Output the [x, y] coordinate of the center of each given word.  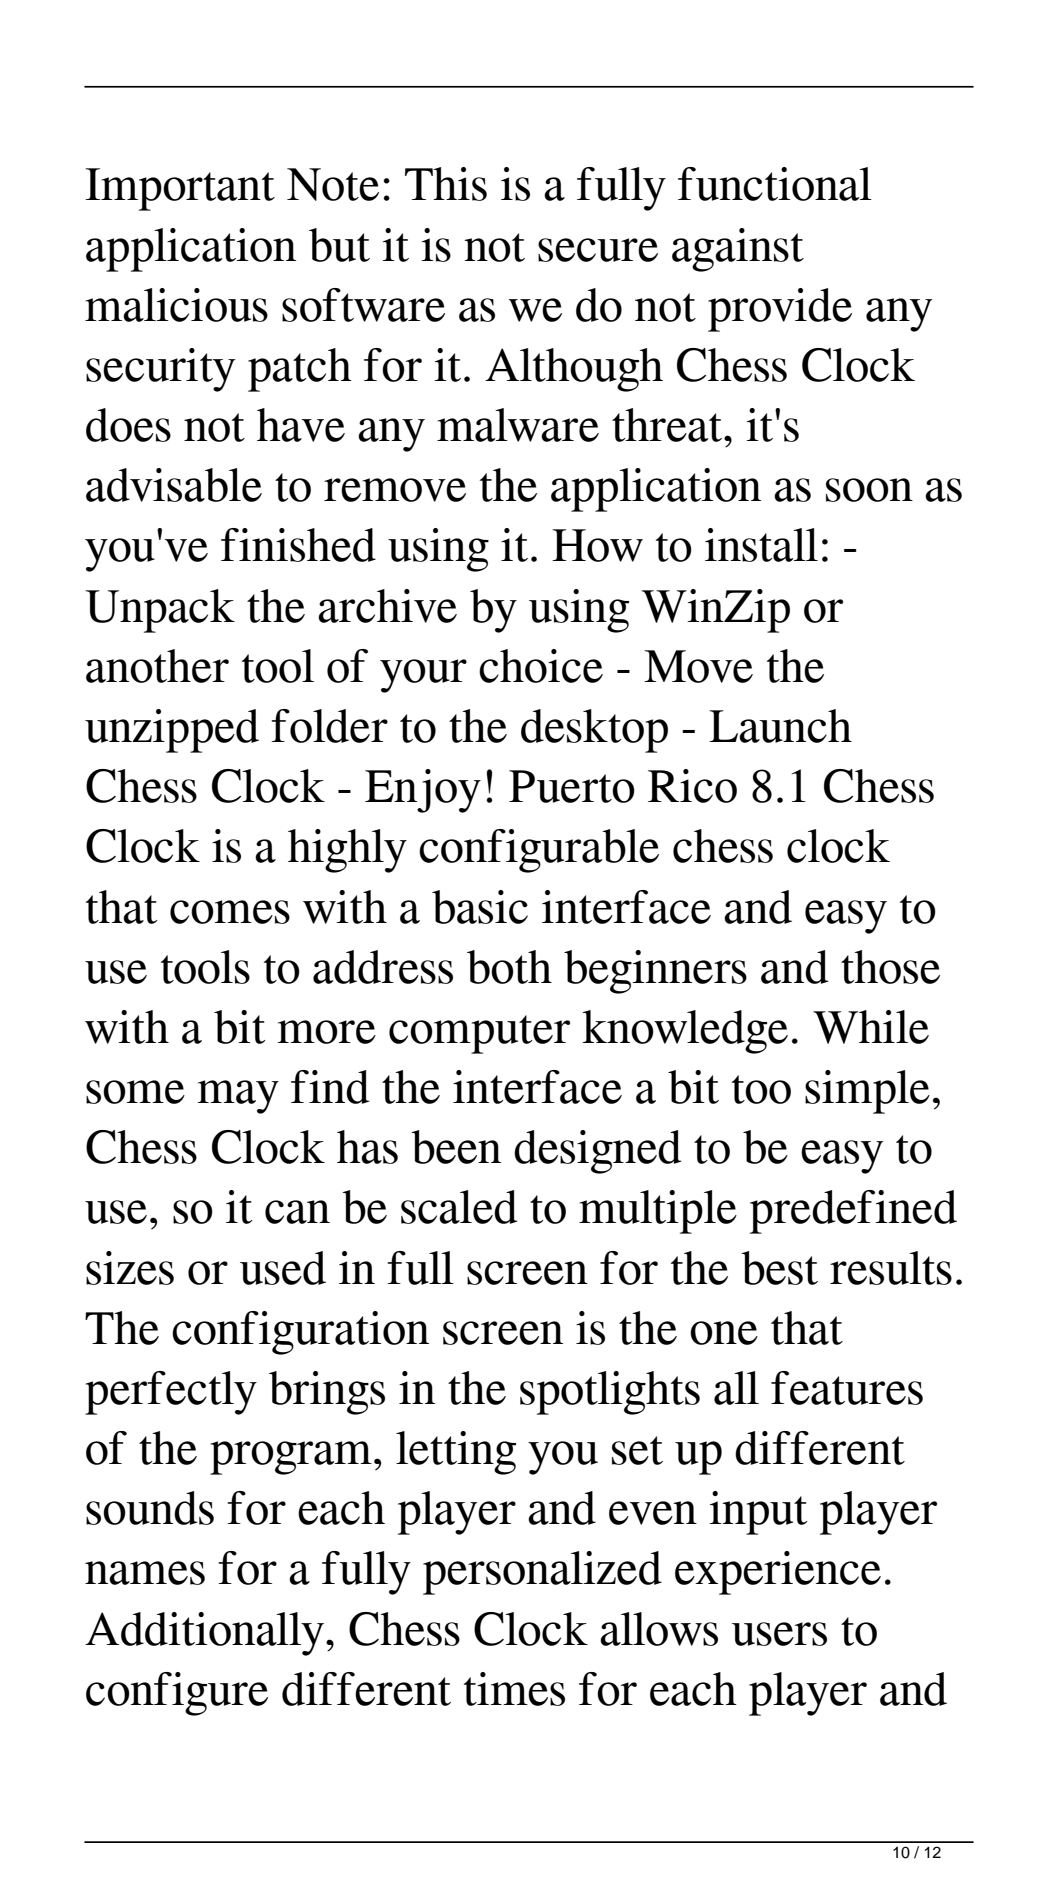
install [761, 545]
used [283, 1268]
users [779, 1634]
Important [180, 189]
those [890, 967]
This [446, 184]
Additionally [204, 1634]
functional [775, 184]
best [779, 1268]
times [514, 1689]
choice [541, 666]
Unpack [160, 611]
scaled [459, 1207]
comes [230, 912]
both [509, 967]
